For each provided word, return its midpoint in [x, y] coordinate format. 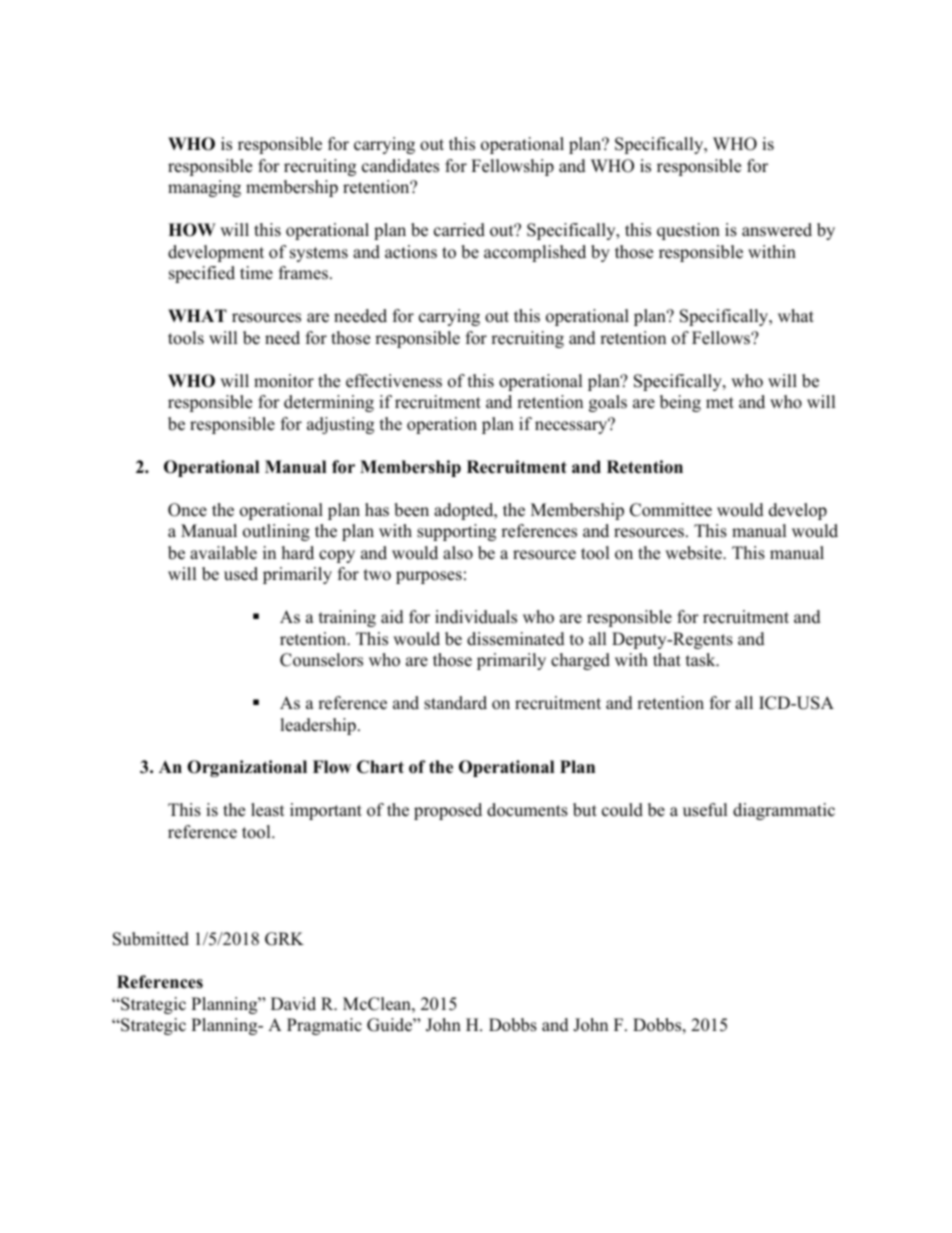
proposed [448, 811]
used [241, 574]
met [720, 403]
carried [459, 230]
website [694, 553]
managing [204, 188]
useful [705, 810]
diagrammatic [784, 811]
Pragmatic [324, 1026]
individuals [476, 617]
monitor [284, 381]
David [293, 1004]
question [688, 231]
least [268, 810]
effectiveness [394, 381]
